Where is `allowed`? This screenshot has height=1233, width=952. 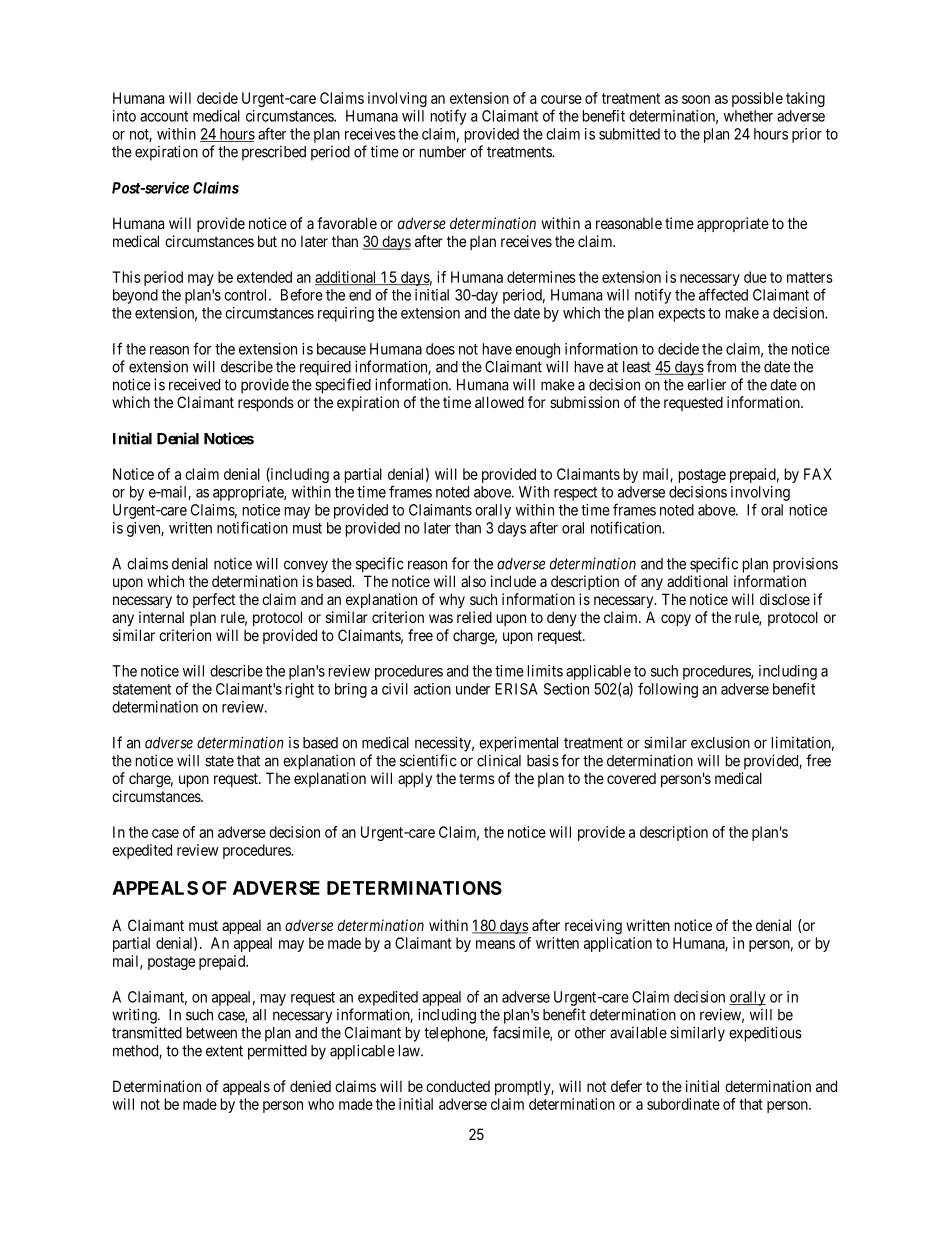 allowed is located at coordinates (499, 402).
